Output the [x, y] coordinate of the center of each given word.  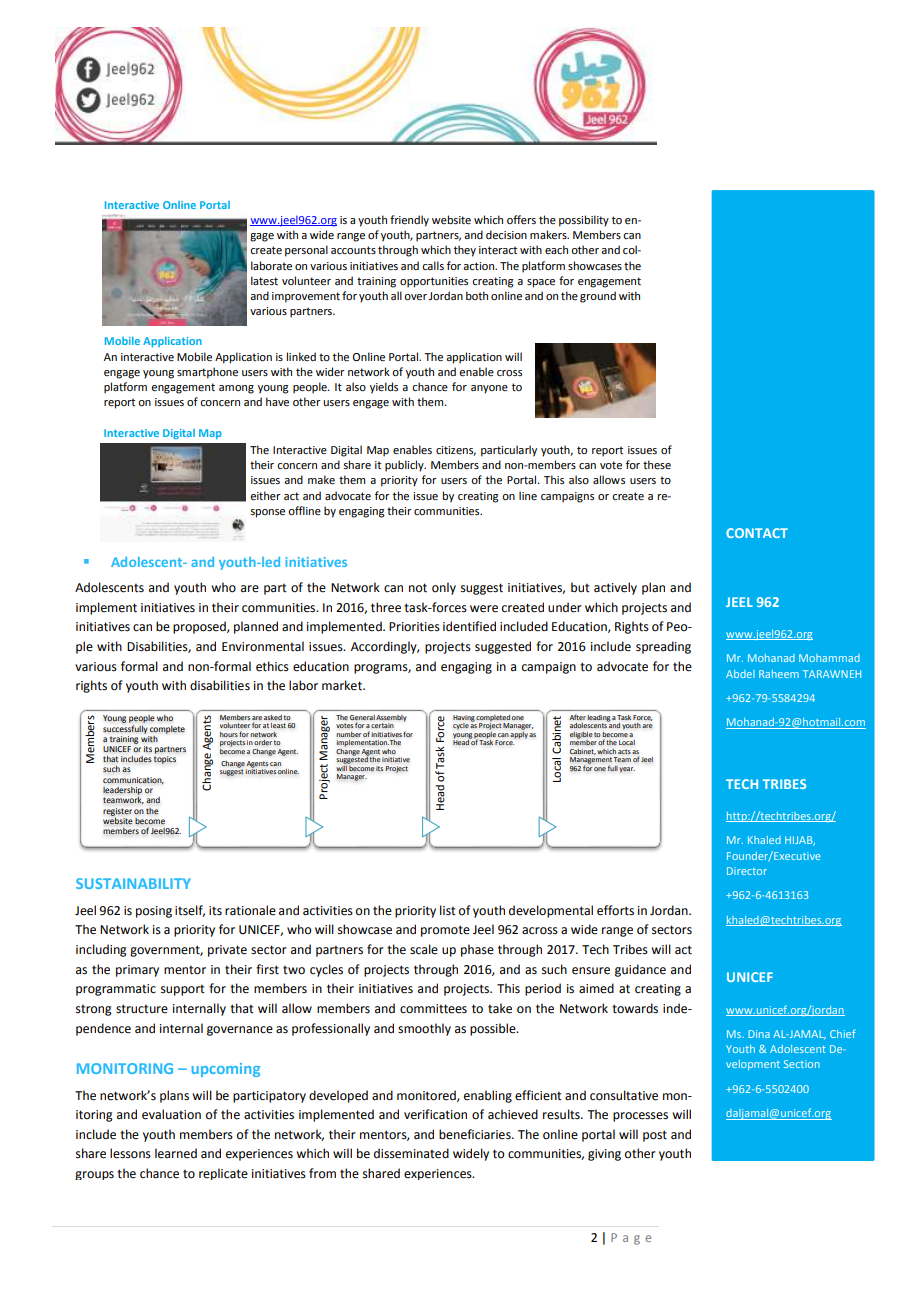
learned [176, 1153]
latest [264, 280]
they [465, 251]
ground [598, 297]
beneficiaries [476, 1134]
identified [469, 626]
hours [229, 734]
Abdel [740, 674]
